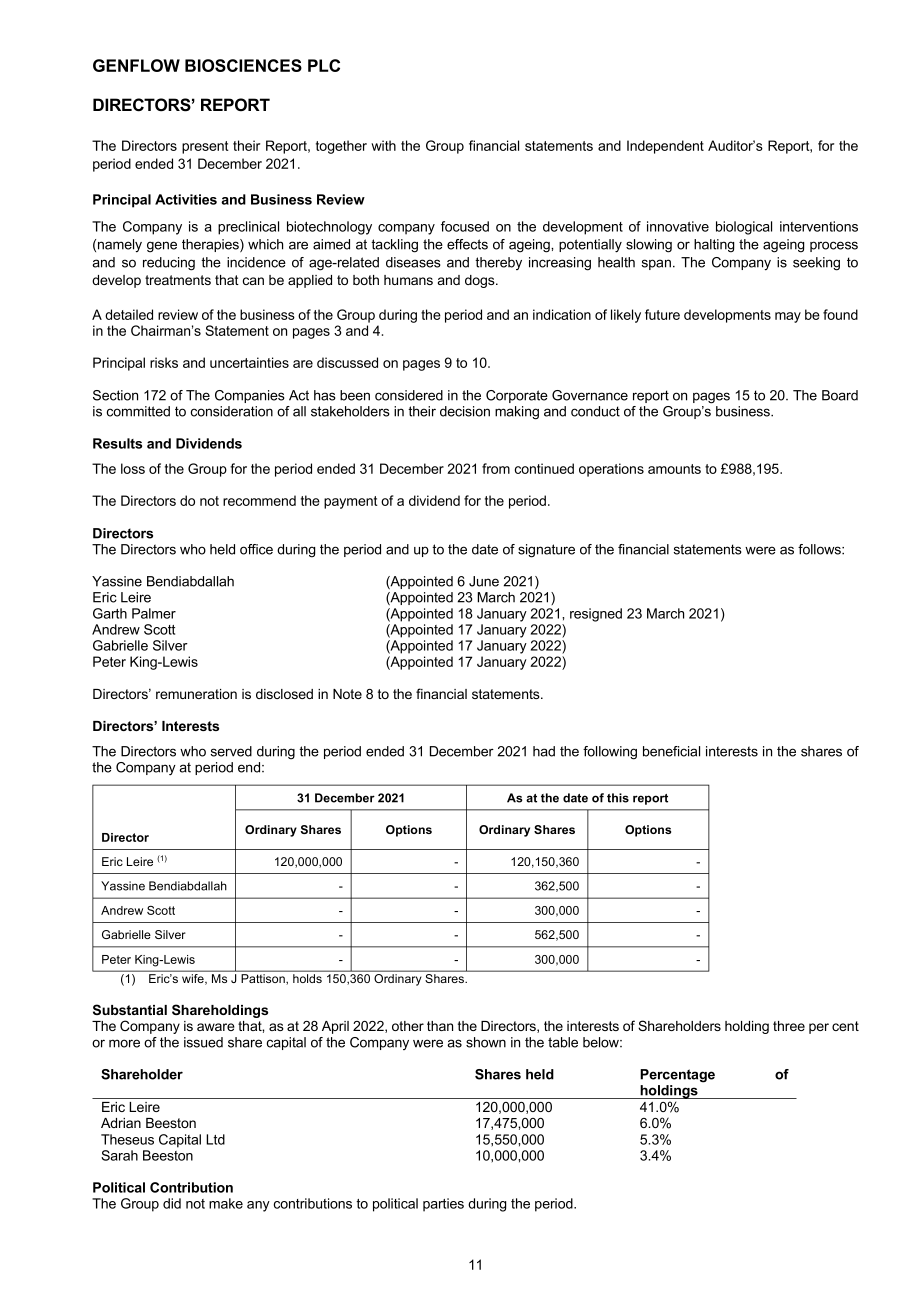 The height and width of the screenshot is (1308, 924). What do you see at coordinates (215, 1139) in the screenshot?
I see `Ltd` at bounding box center [215, 1139].
